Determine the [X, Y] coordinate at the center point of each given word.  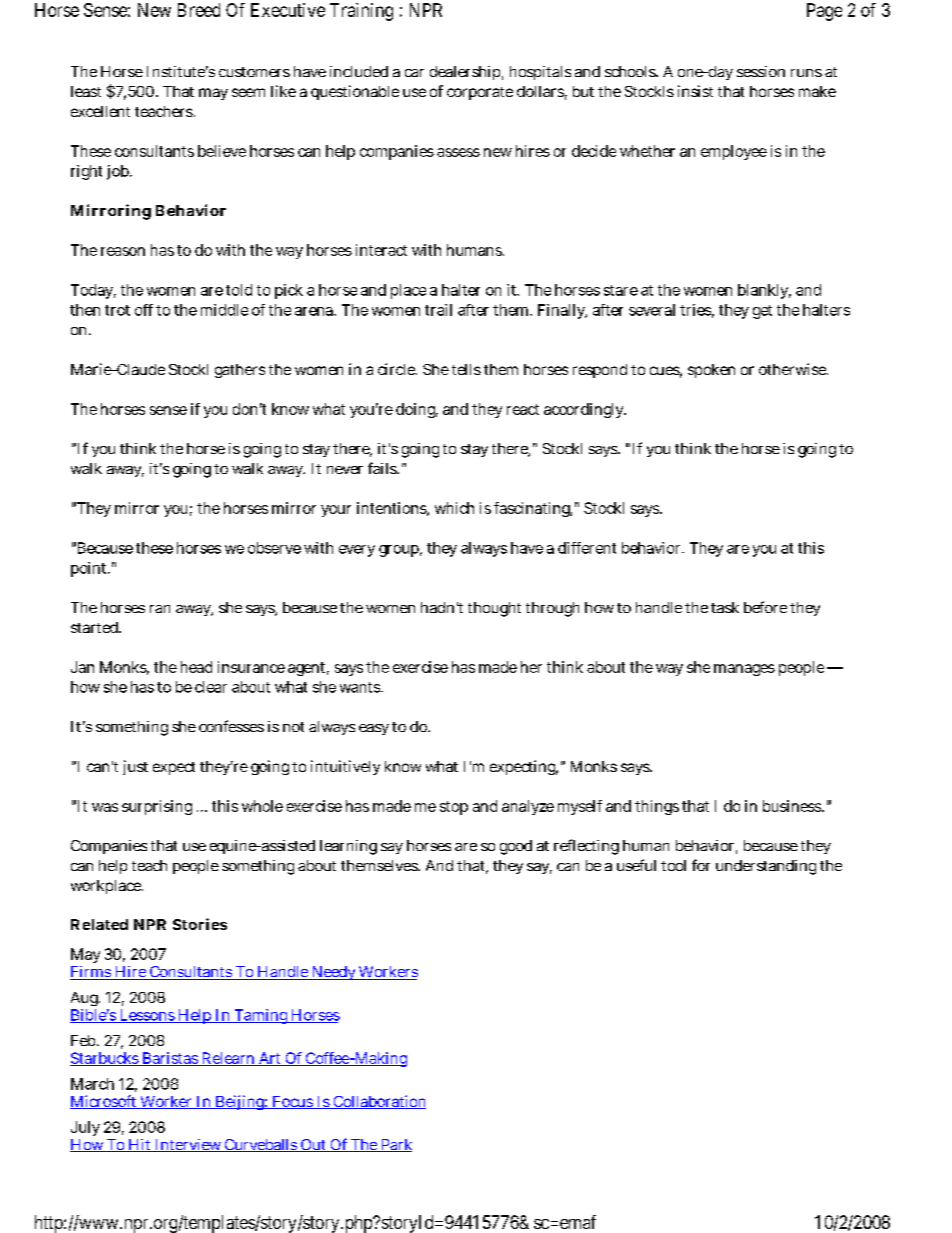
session [761, 71]
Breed [199, 10]
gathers [240, 371]
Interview [188, 1145]
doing [417, 410]
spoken [711, 371]
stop [454, 808]
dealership [466, 73]
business [793, 806]
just [135, 767]
